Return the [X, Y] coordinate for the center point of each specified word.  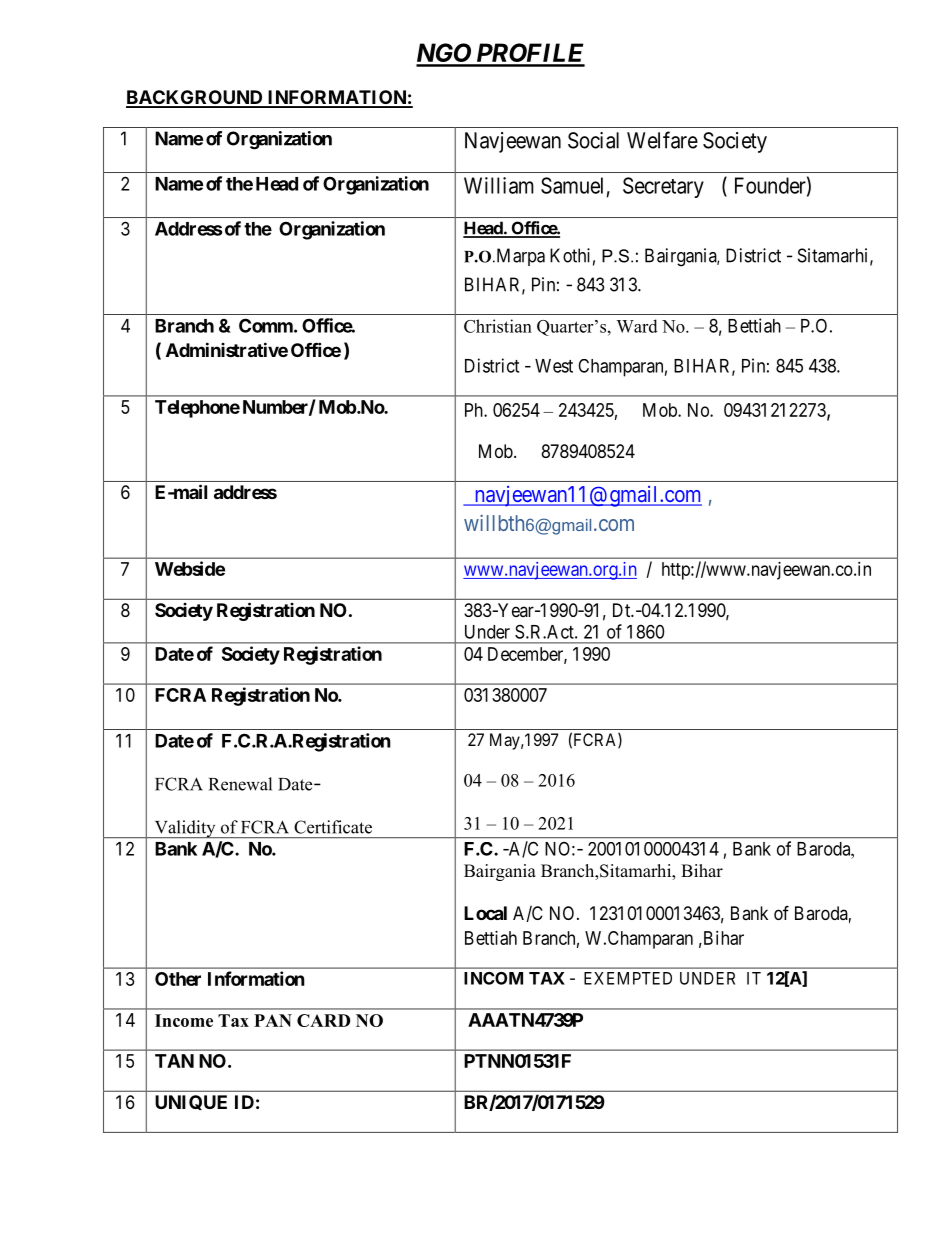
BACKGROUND [195, 98]
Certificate [333, 827]
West [554, 366]
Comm [266, 325]
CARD [323, 1020]
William [499, 185]
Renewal [240, 784]
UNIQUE [191, 1102]
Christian [498, 326]
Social [593, 140]
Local [485, 913]
